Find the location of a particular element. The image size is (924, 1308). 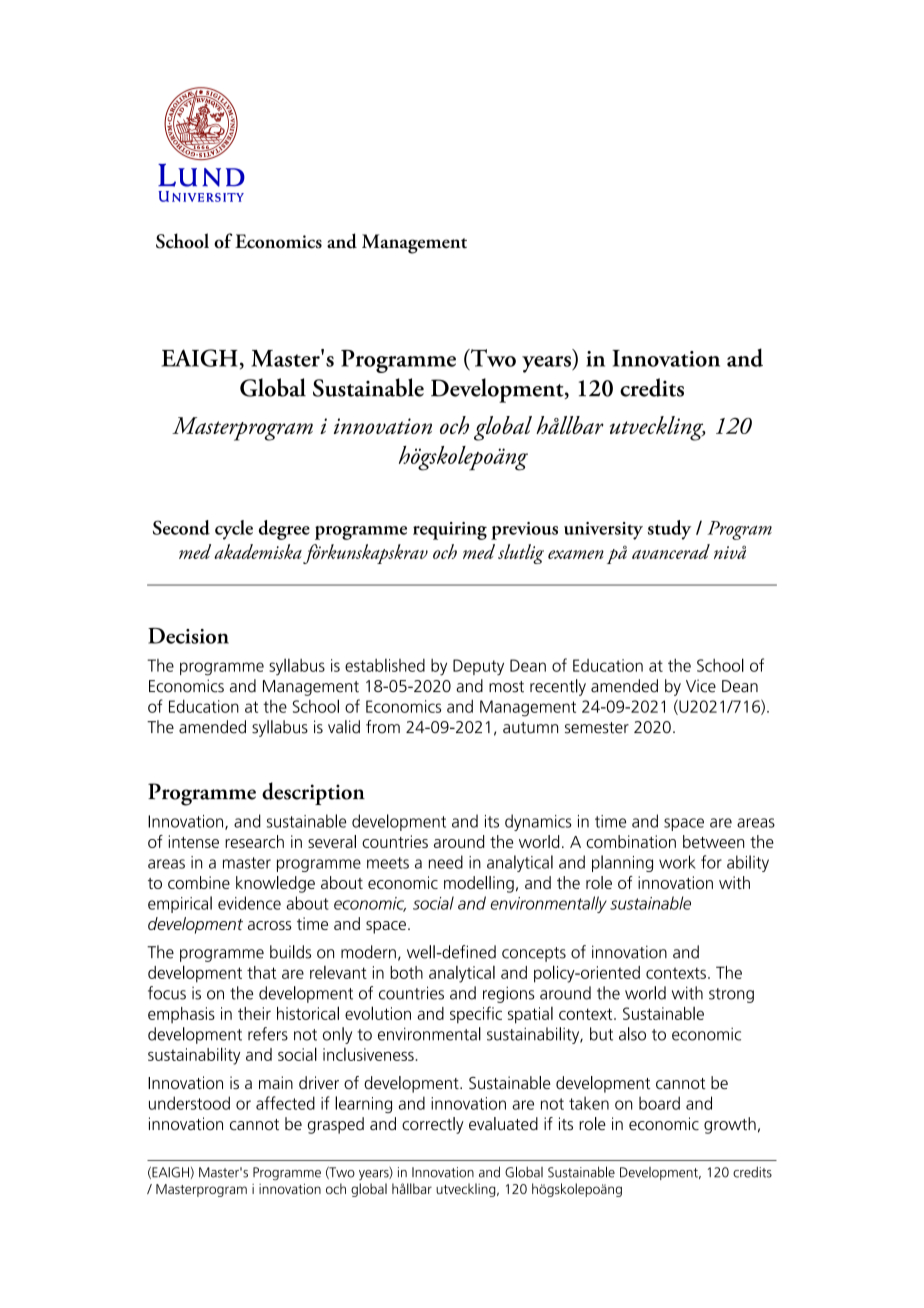

cycle is located at coordinates (234, 530).
